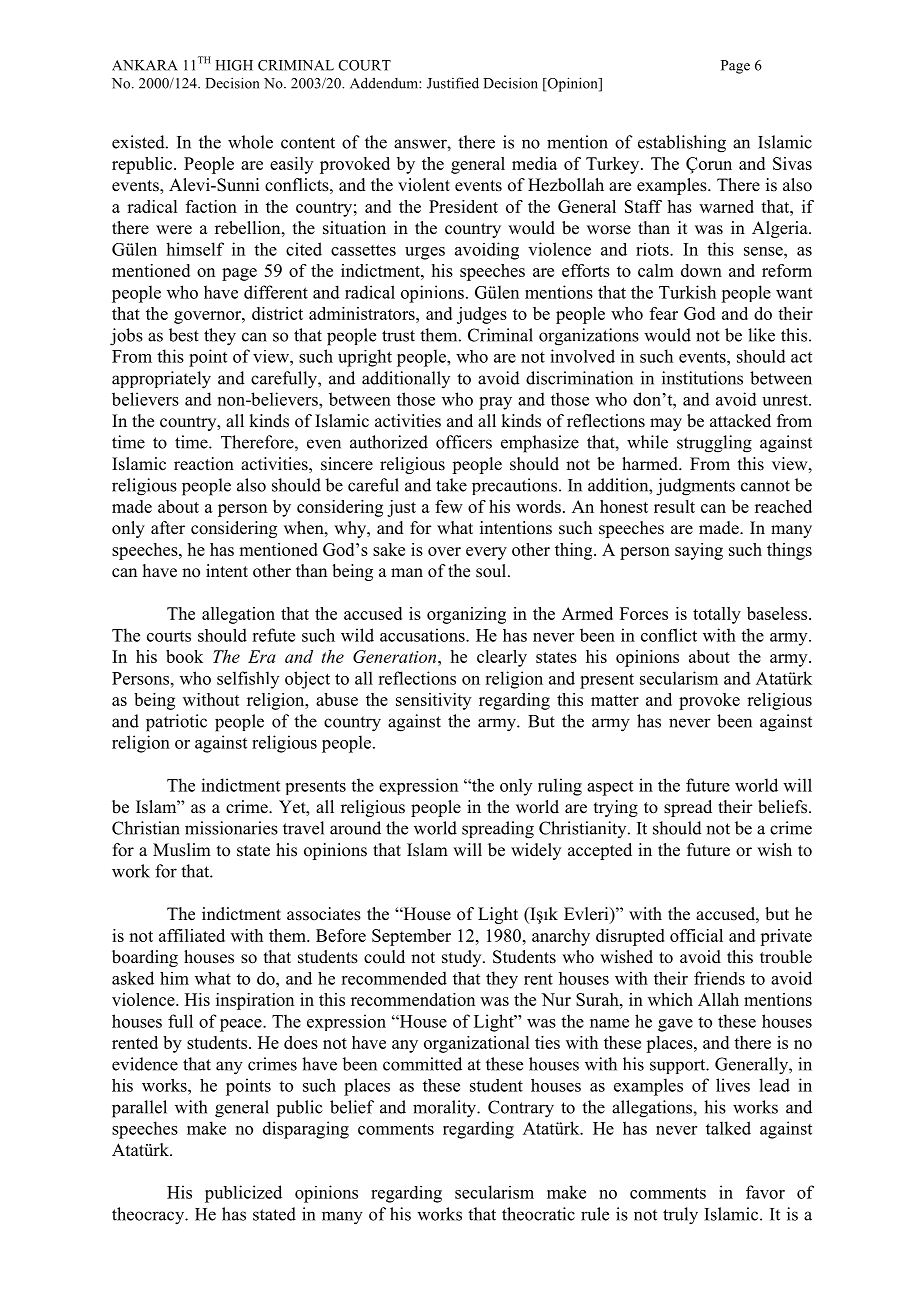  Describe the element at coordinates (149, 1216) in the screenshot. I see `theocracy` at that location.
